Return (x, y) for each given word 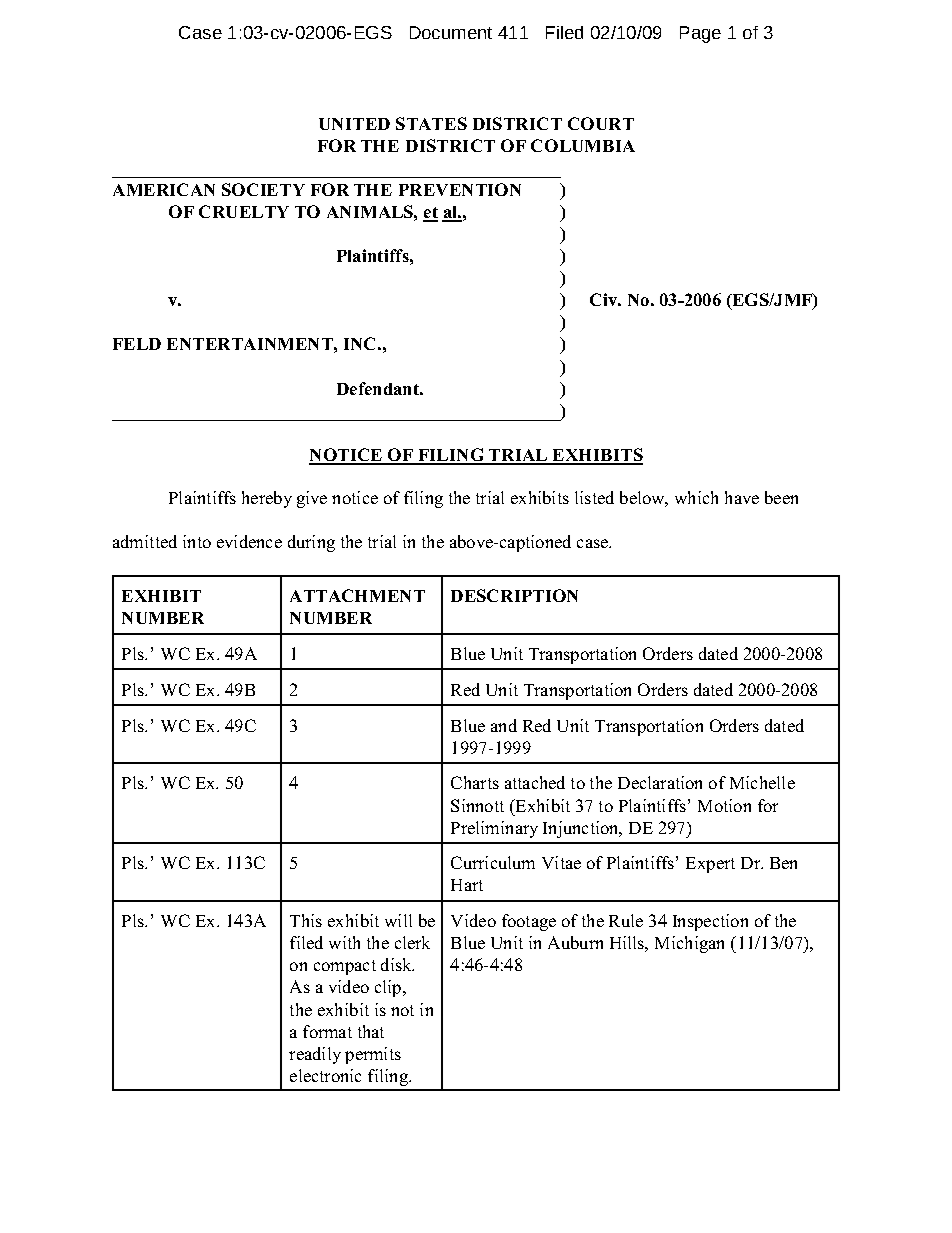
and (504, 725)
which (696, 497)
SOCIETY (263, 189)
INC (359, 343)
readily (315, 1055)
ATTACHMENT (357, 595)
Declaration (660, 782)
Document (451, 32)
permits (373, 1055)
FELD (137, 344)
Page (700, 34)
